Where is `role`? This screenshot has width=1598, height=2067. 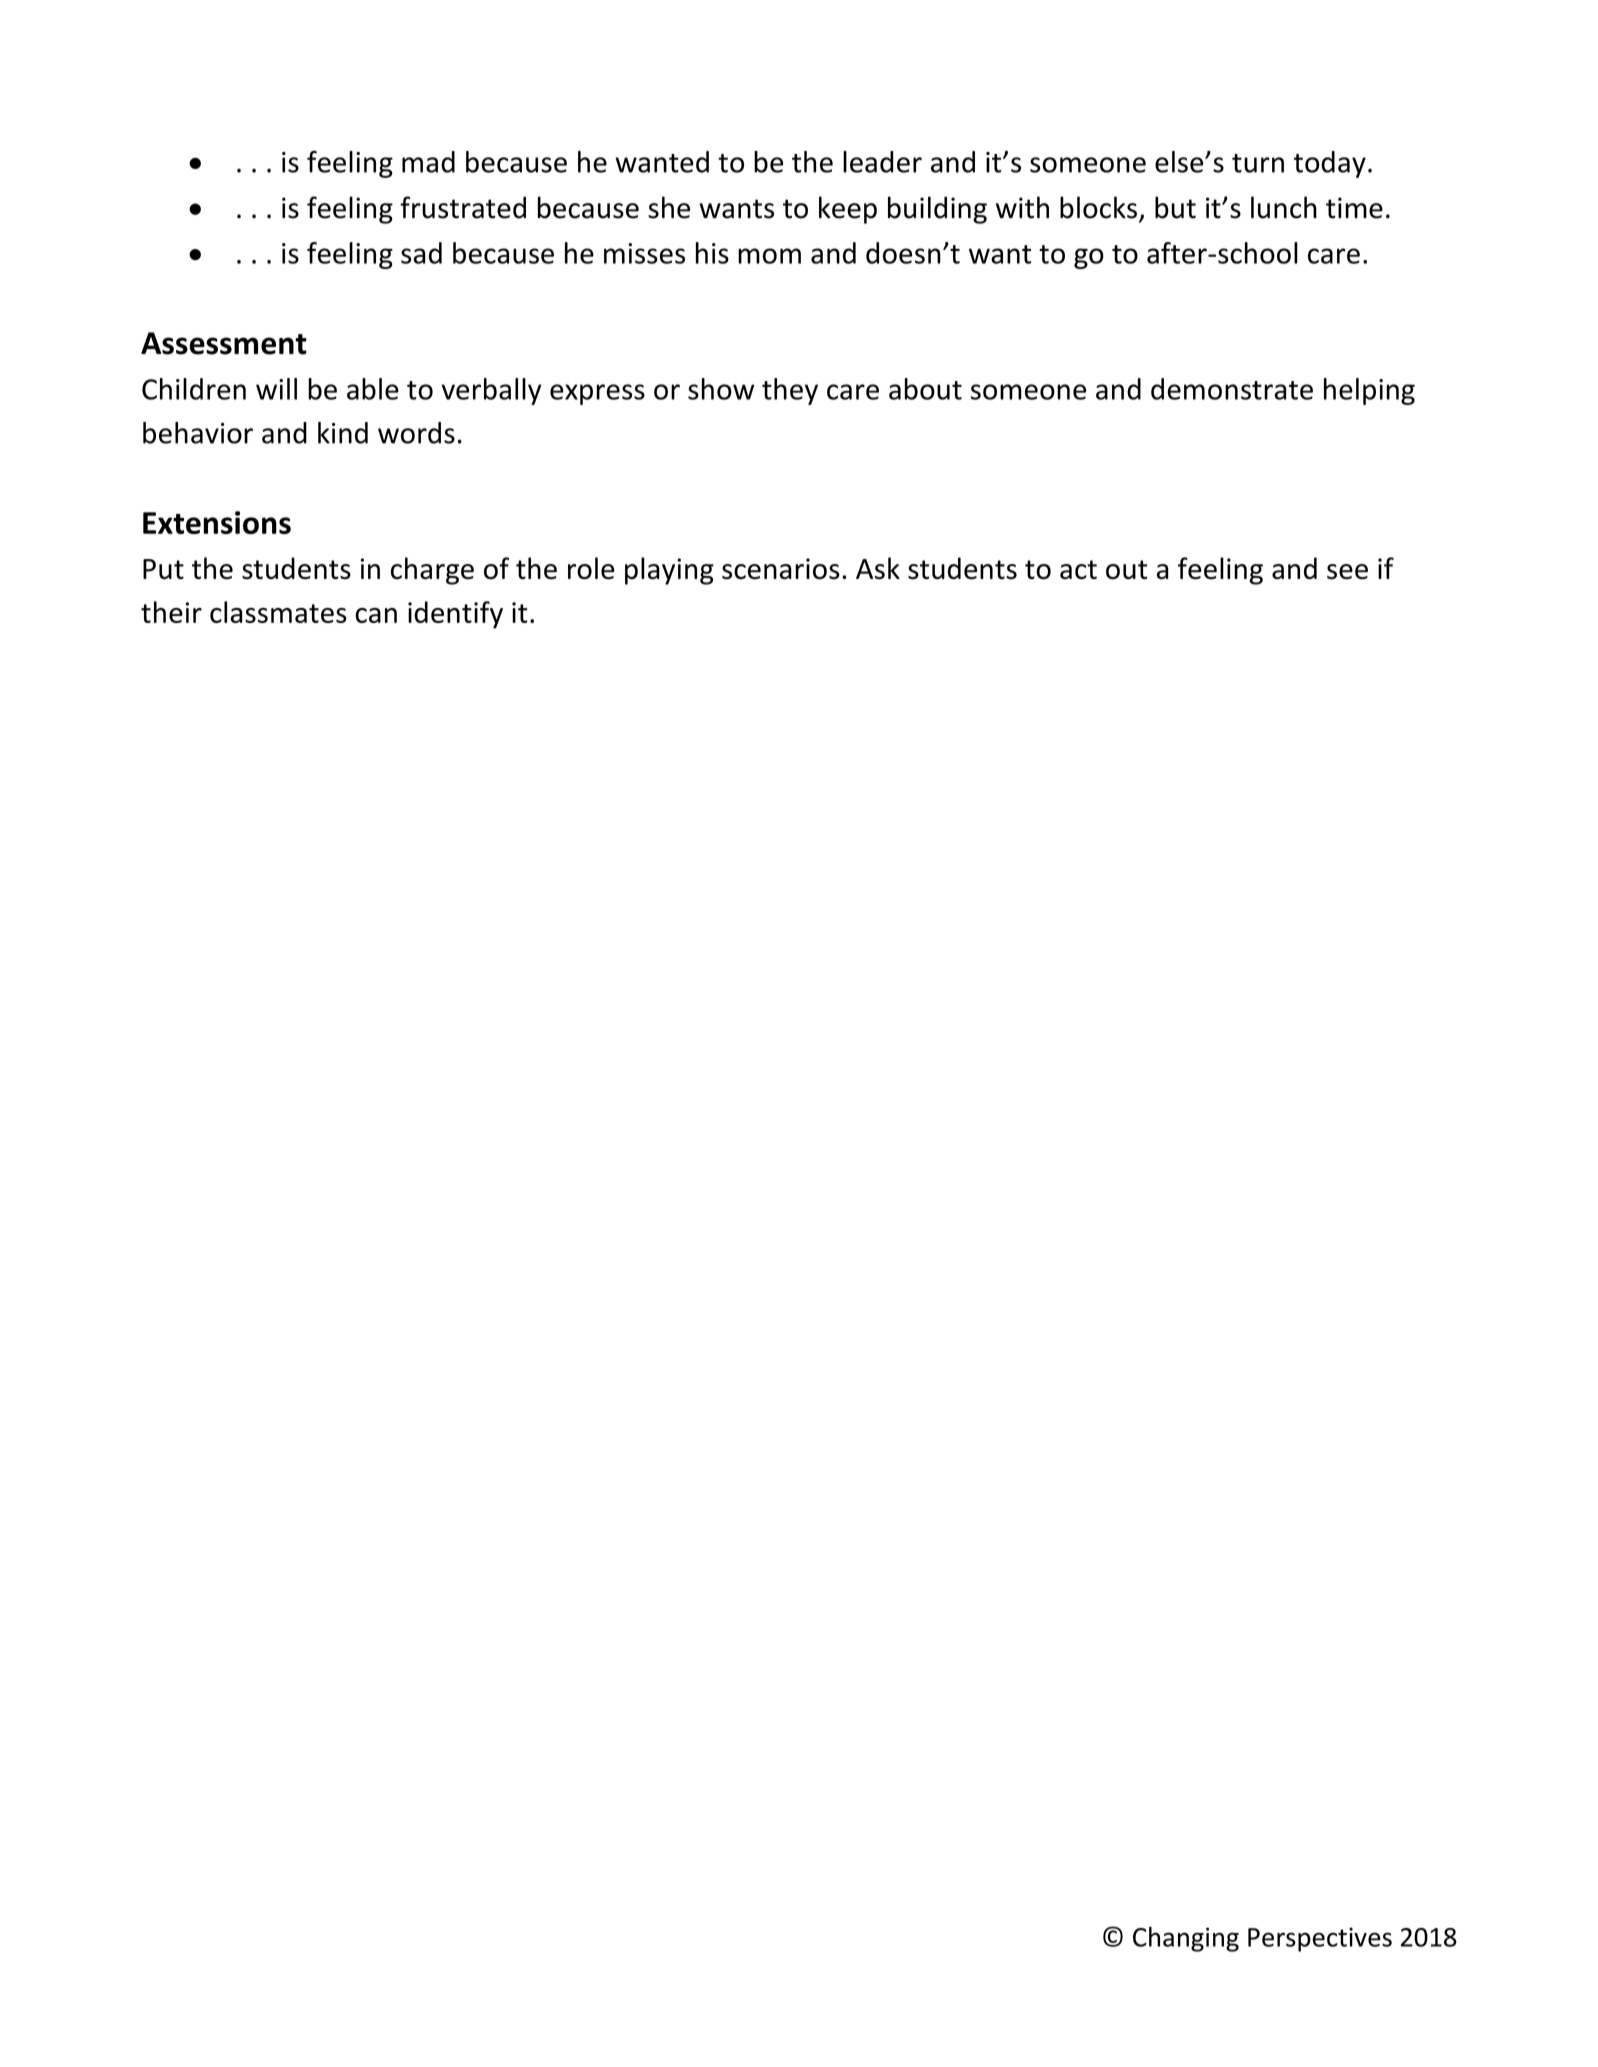
role is located at coordinates (591, 568).
